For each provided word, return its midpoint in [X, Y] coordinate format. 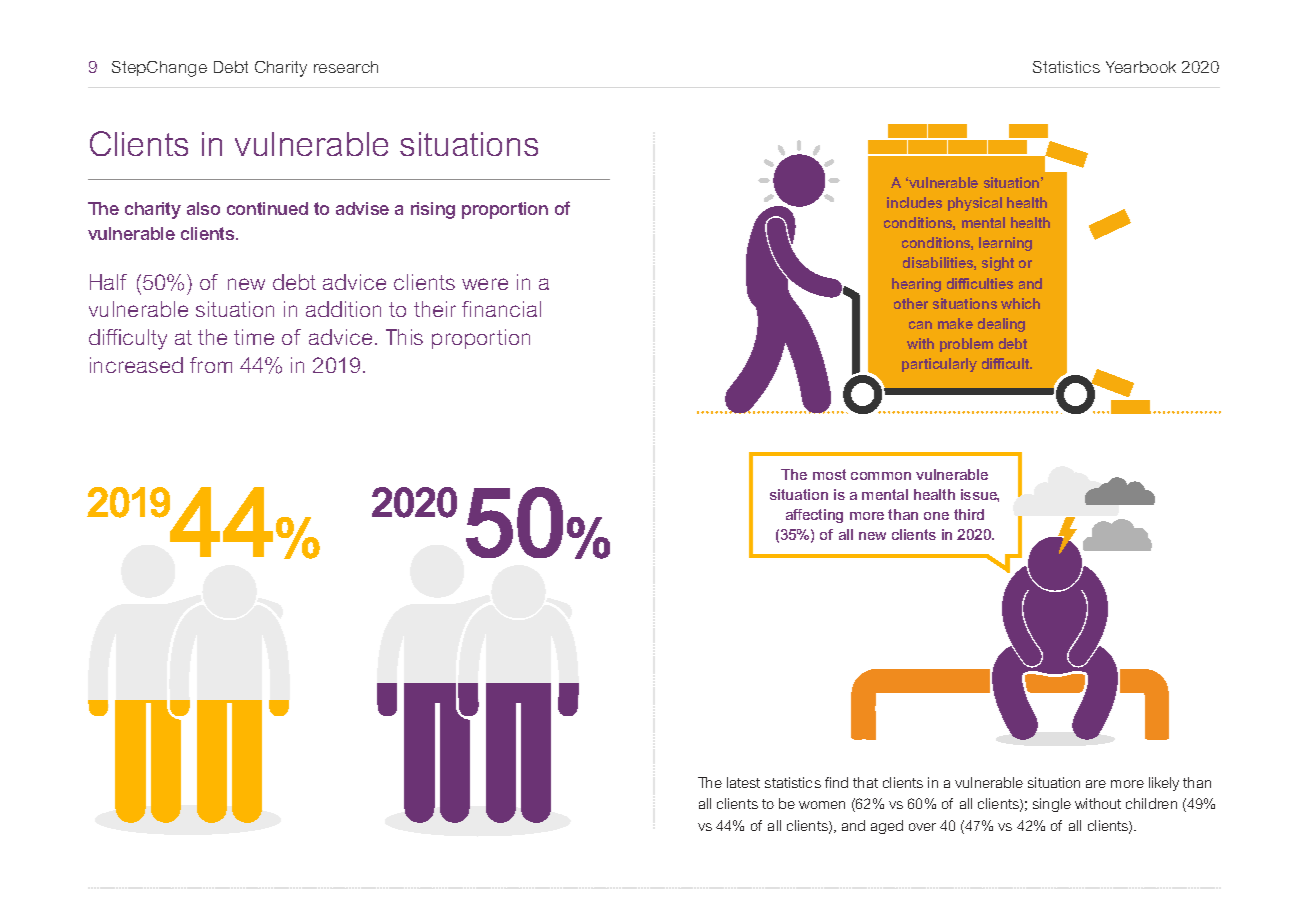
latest [743, 782]
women [822, 805]
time [254, 337]
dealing [1001, 325]
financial [501, 309]
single [1052, 805]
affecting [814, 516]
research [346, 67]
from [211, 365]
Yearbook [1141, 67]
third [969, 514]
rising [433, 210]
